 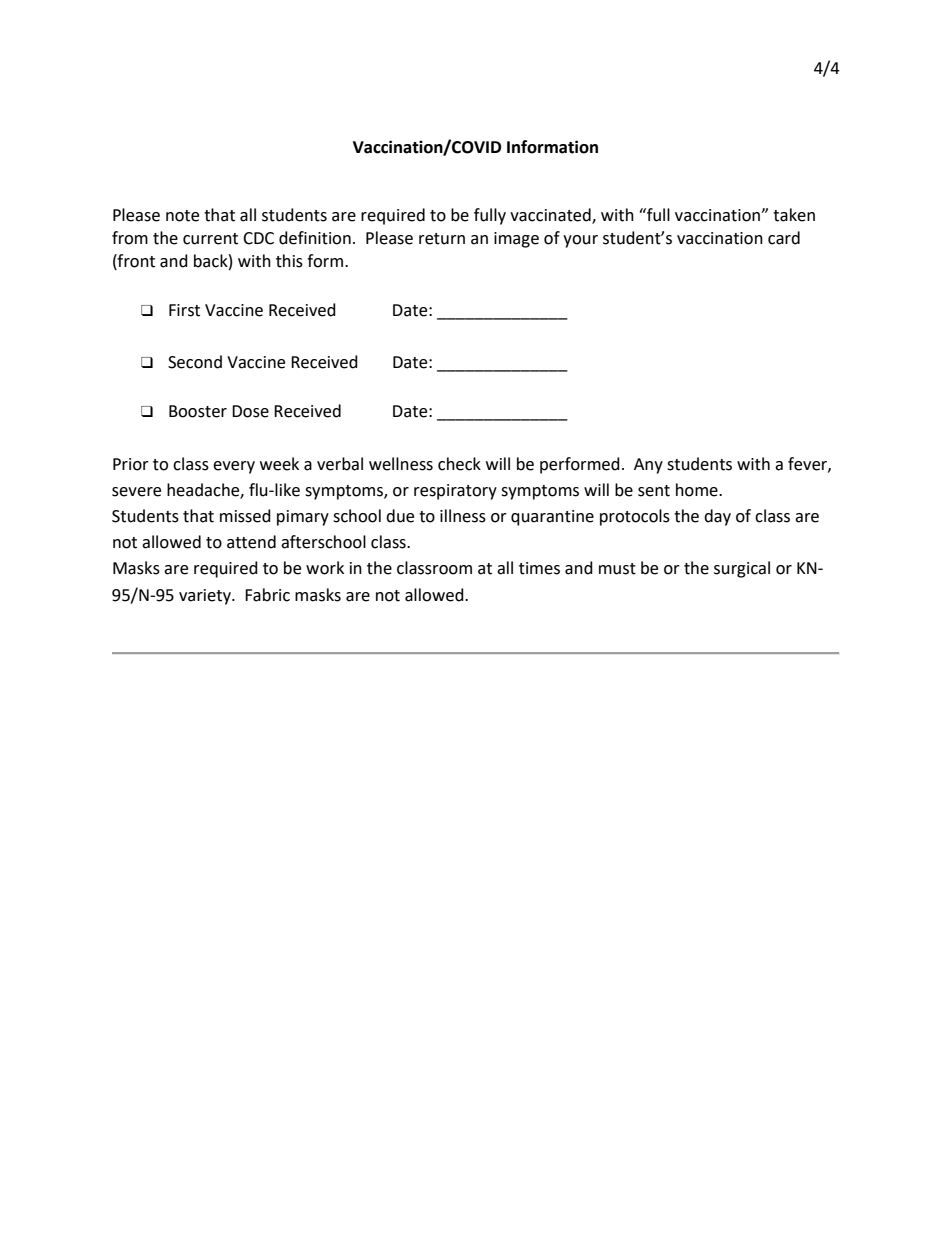 What do you see at coordinates (742, 569) in the document?
I see `surgical` at bounding box center [742, 569].
